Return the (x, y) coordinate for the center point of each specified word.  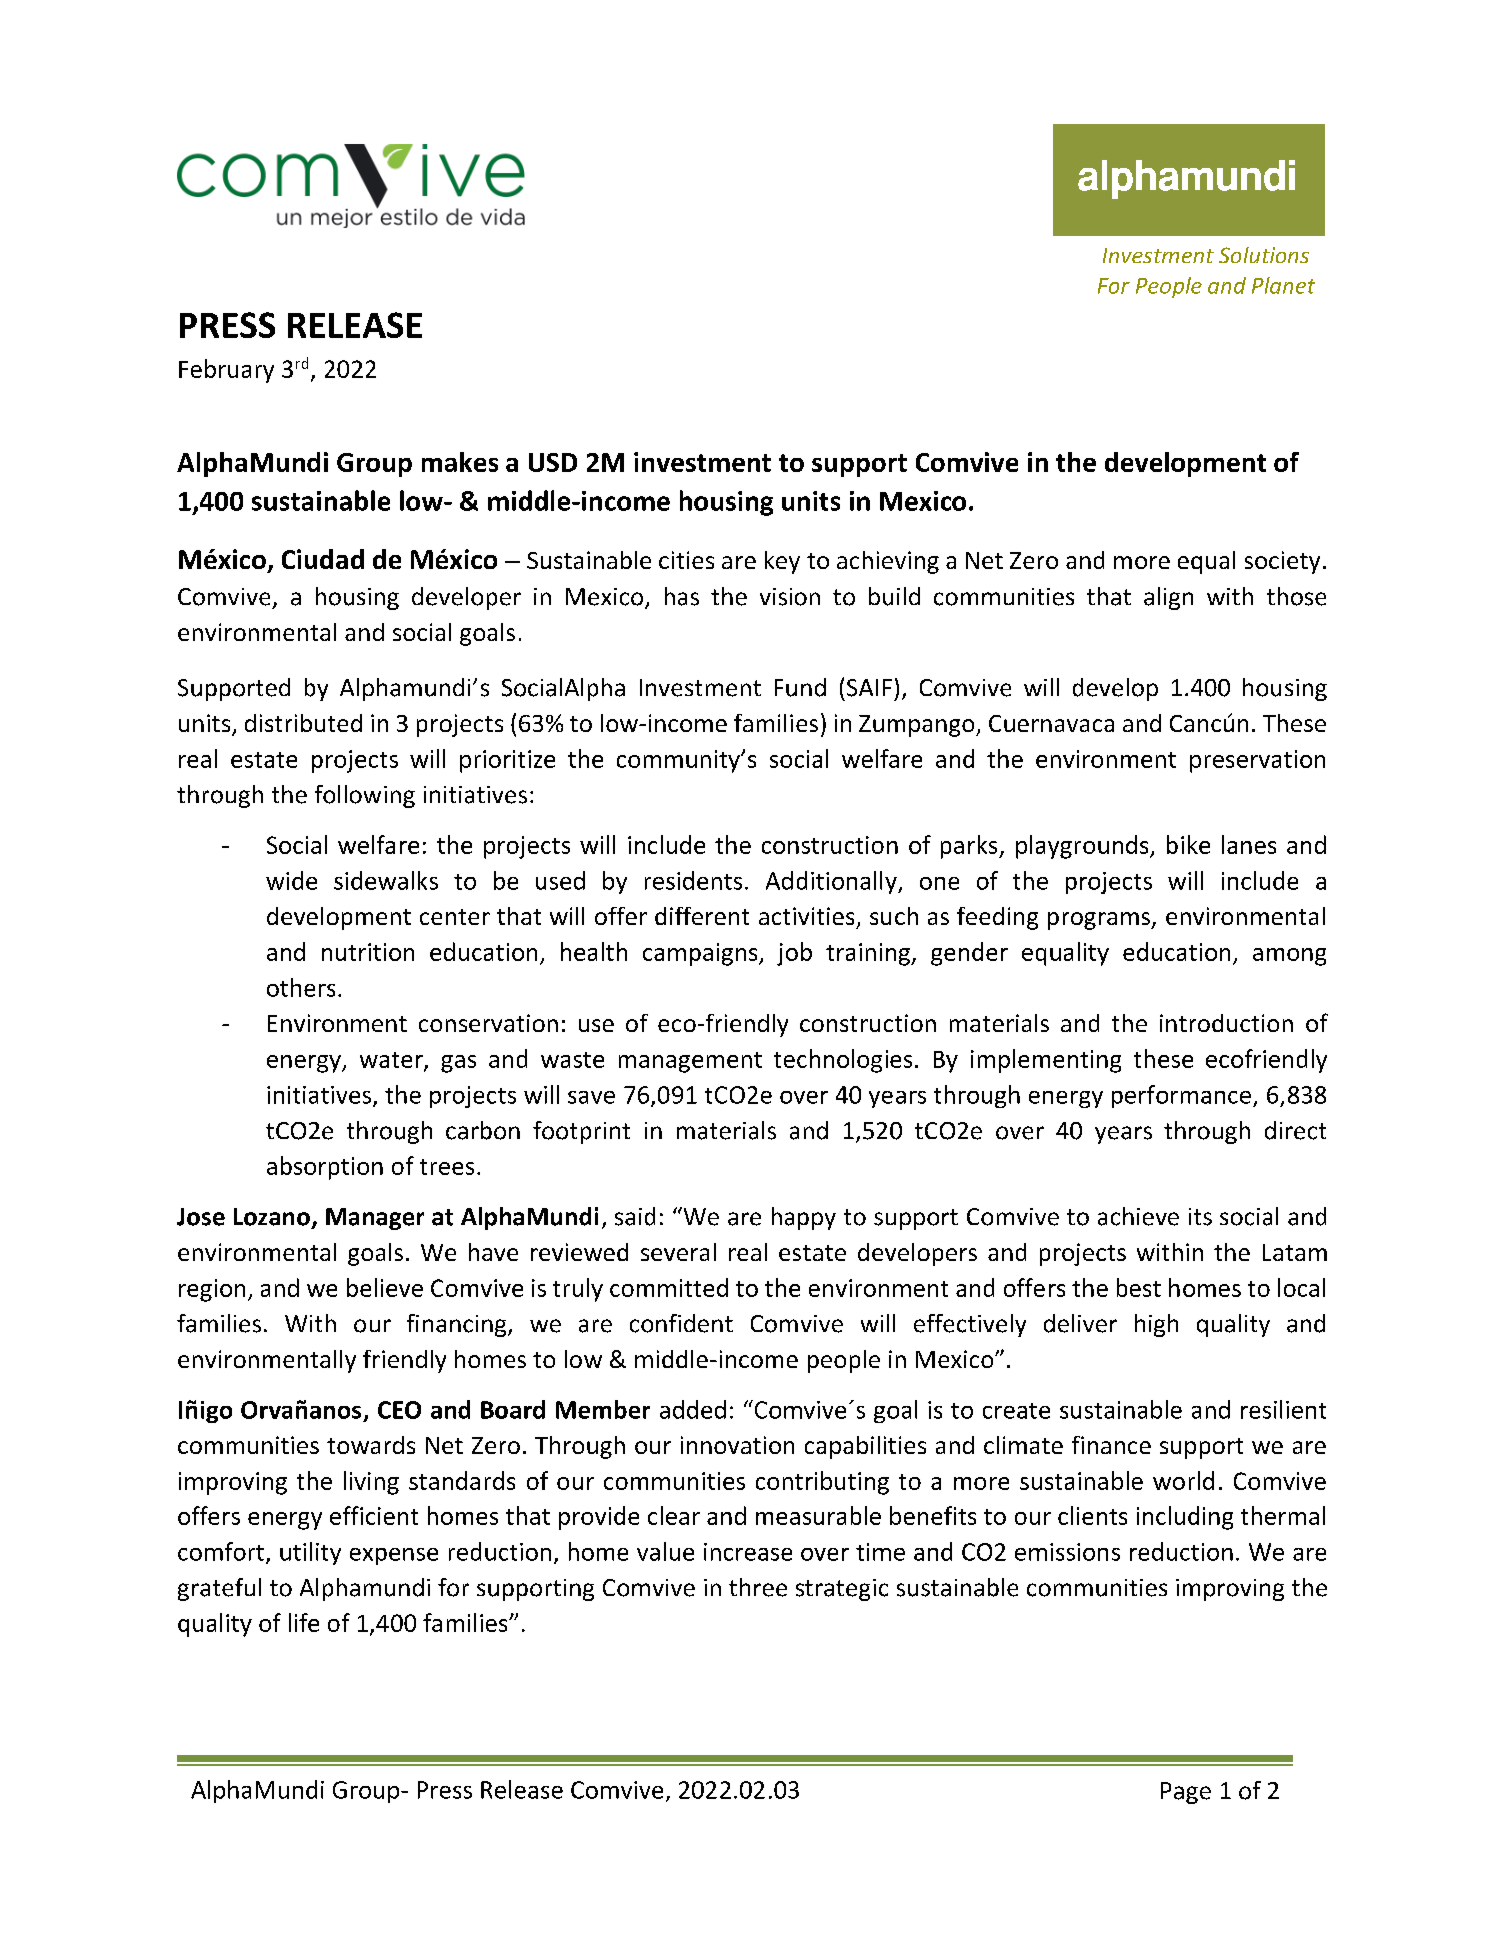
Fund (800, 687)
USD (553, 462)
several (678, 1252)
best (1139, 1287)
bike (1188, 844)
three (758, 1587)
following (365, 796)
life (304, 1622)
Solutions (1264, 255)
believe (385, 1287)
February (226, 371)
